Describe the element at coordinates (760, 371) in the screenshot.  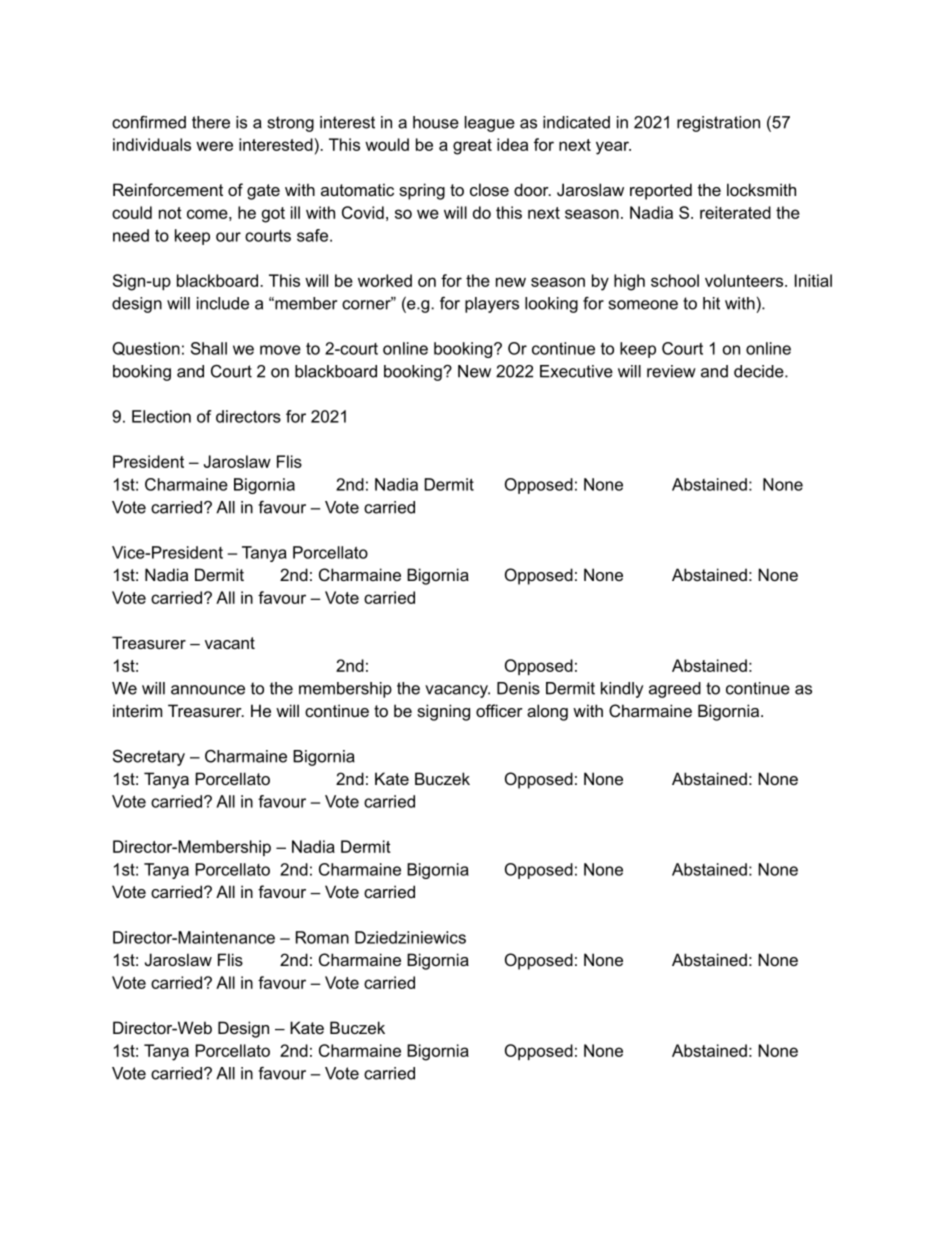
I see `decide` at that location.
